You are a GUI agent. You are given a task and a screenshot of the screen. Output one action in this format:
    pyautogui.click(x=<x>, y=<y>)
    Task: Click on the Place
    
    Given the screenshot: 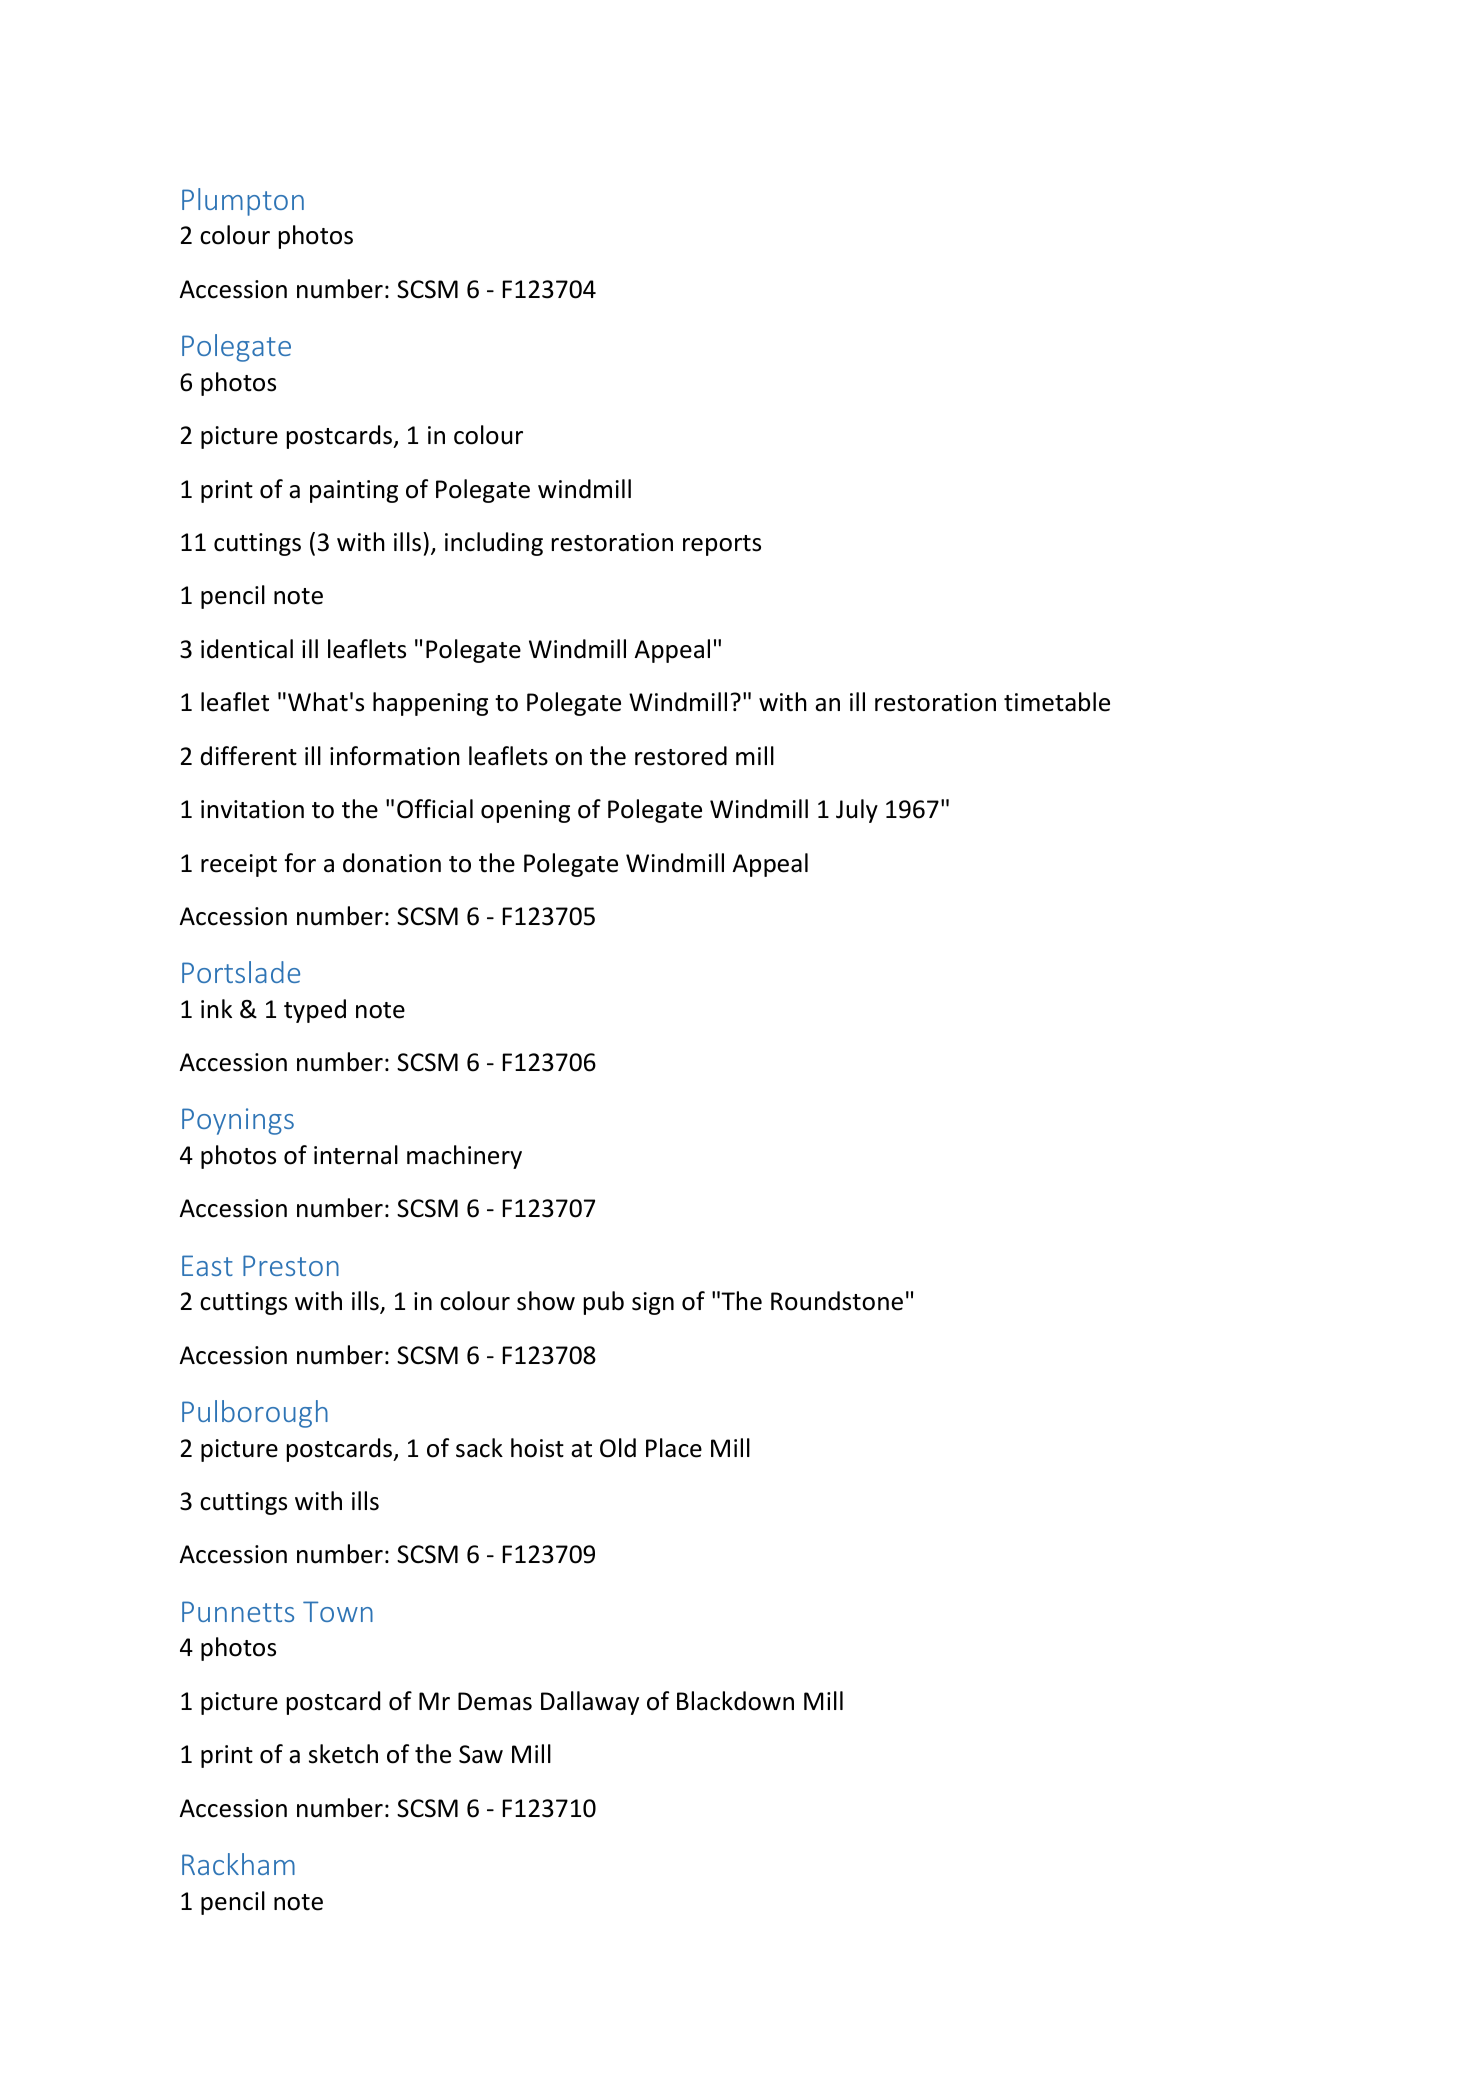 What is the action you would take?
    pyautogui.click(x=674, y=1448)
